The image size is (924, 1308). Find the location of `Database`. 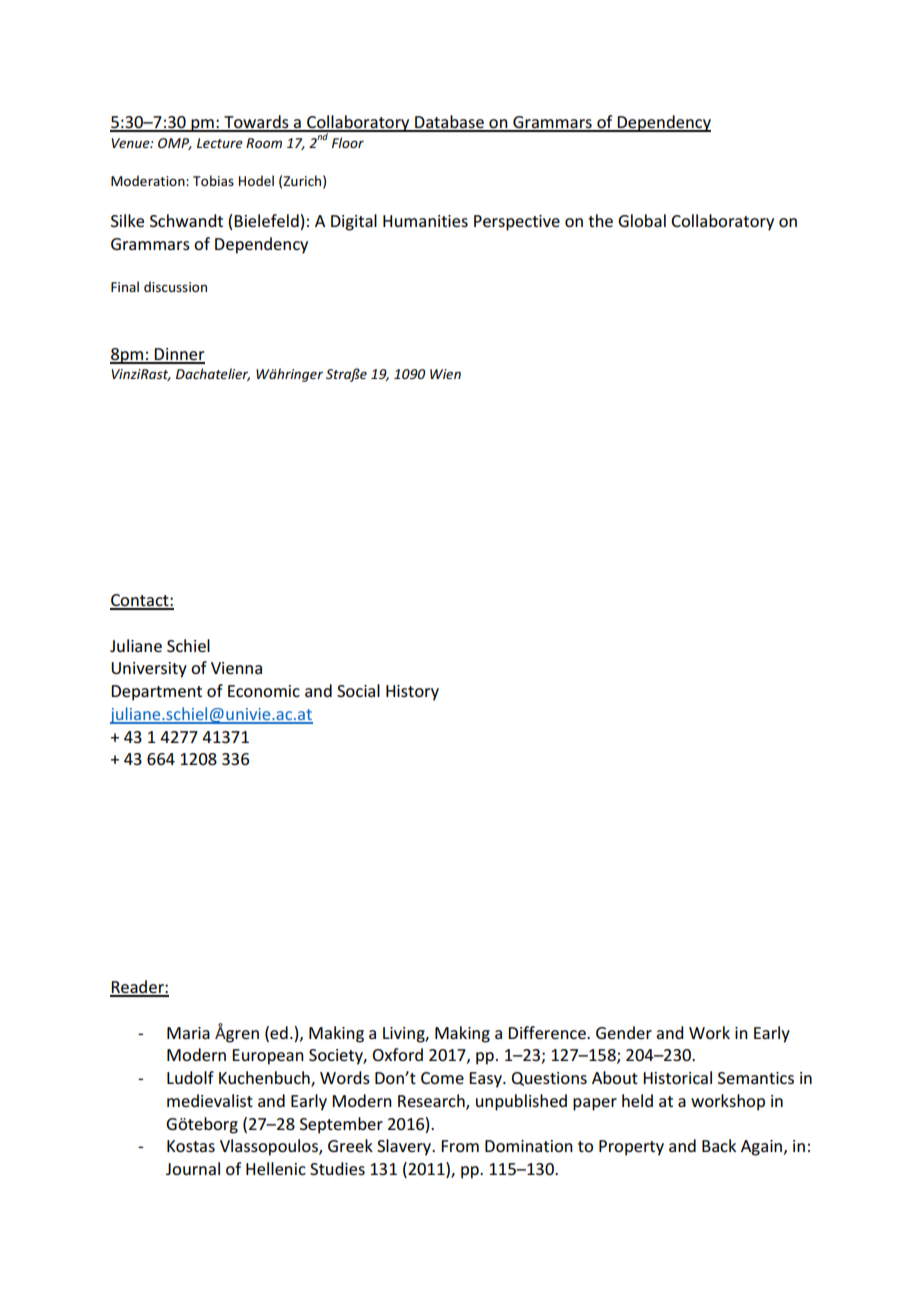

Database is located at coordinates (449, 123).
